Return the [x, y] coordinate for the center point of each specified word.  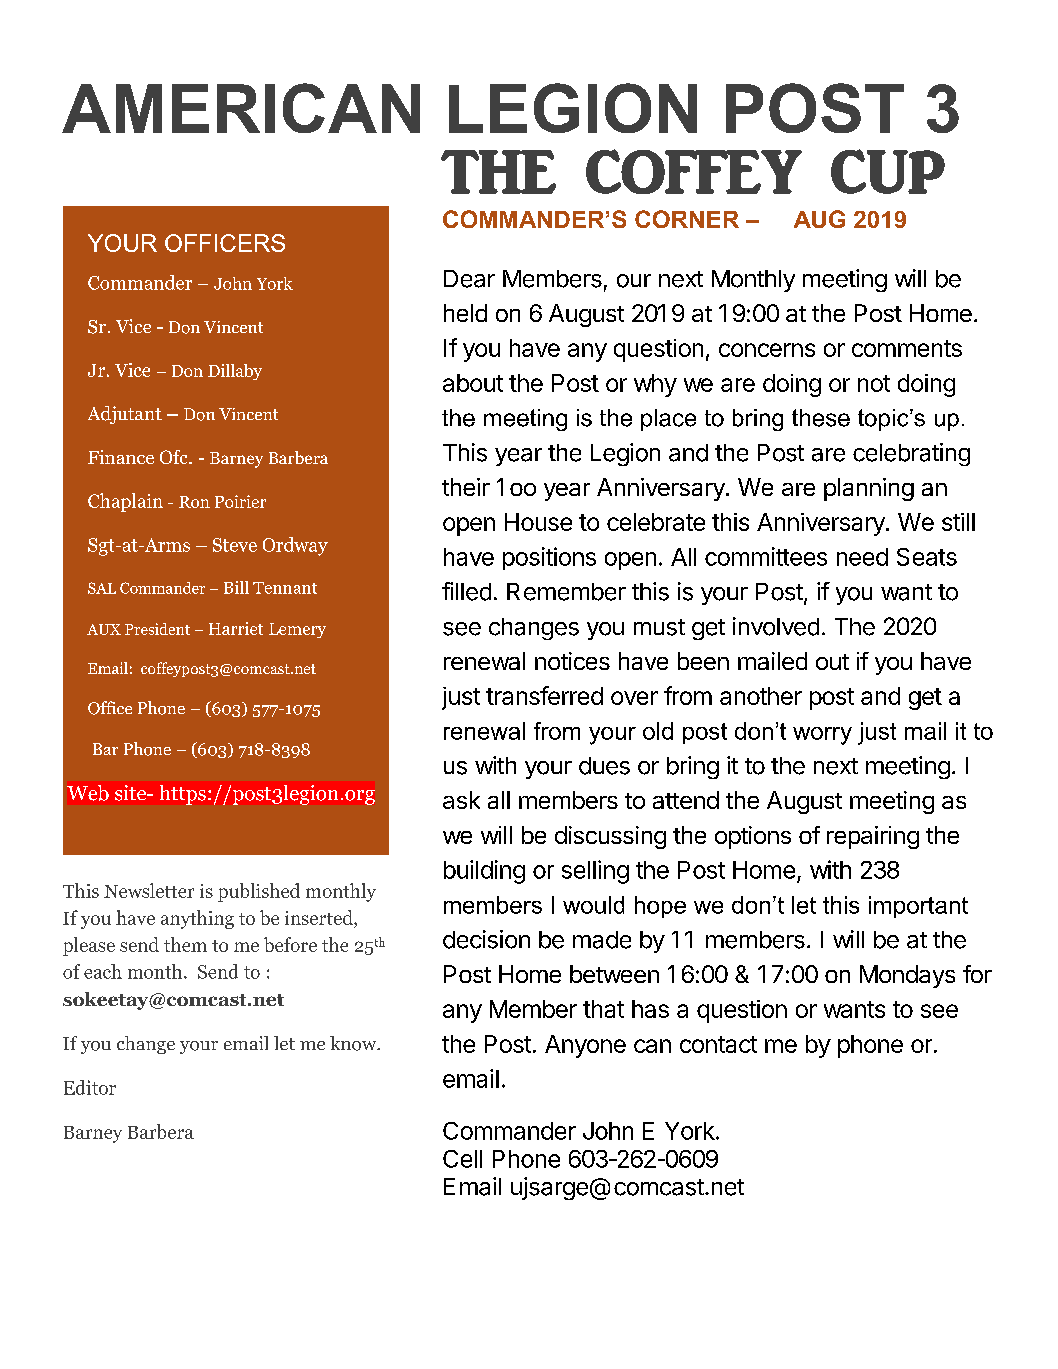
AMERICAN [241, 108]
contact [718, 1044]
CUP [888, 171]
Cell [462, 1159]
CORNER [687, 219]
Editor [90, 1087]
